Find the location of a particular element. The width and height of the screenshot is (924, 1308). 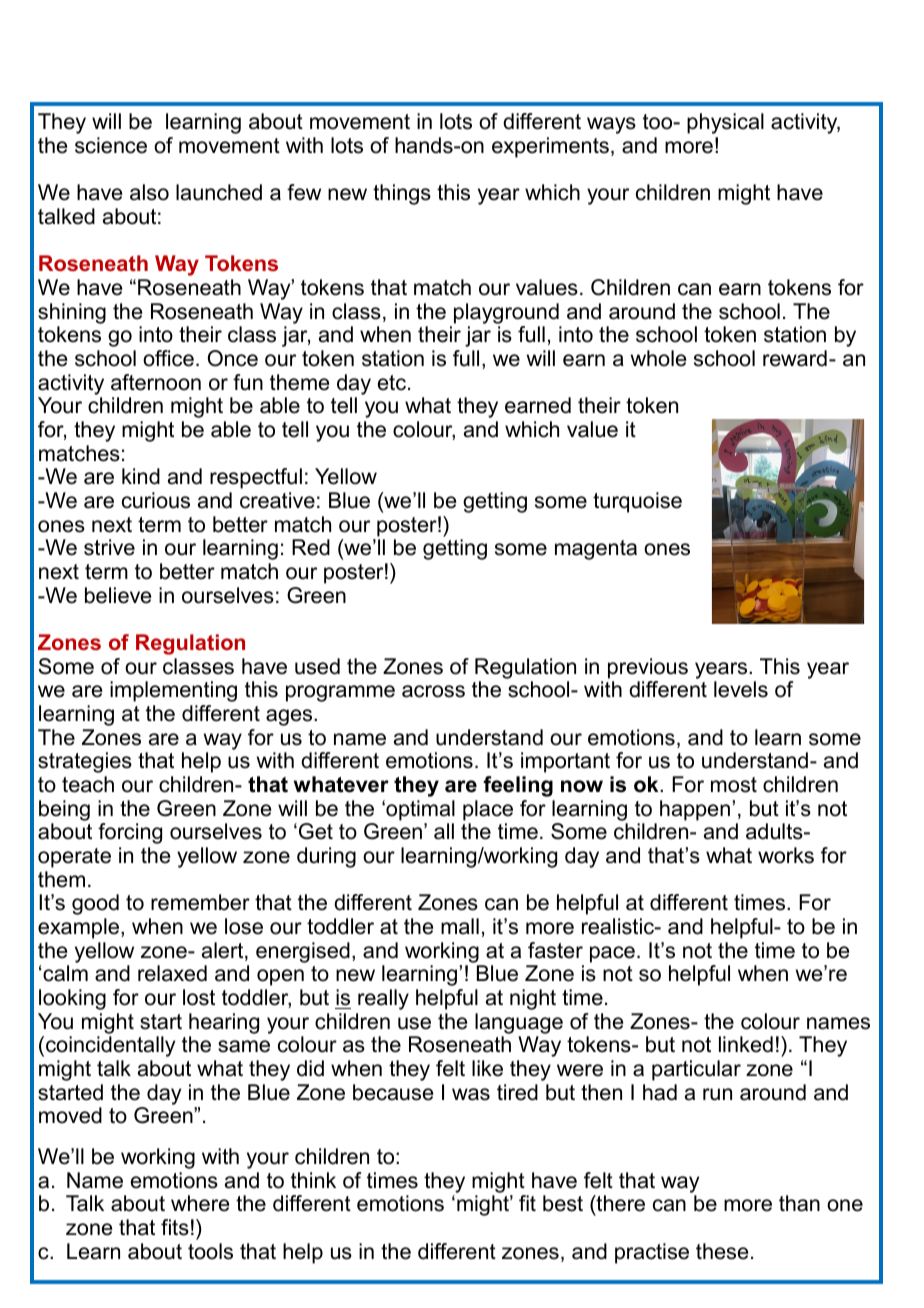

fits is located at coordinates (175, 1227).
